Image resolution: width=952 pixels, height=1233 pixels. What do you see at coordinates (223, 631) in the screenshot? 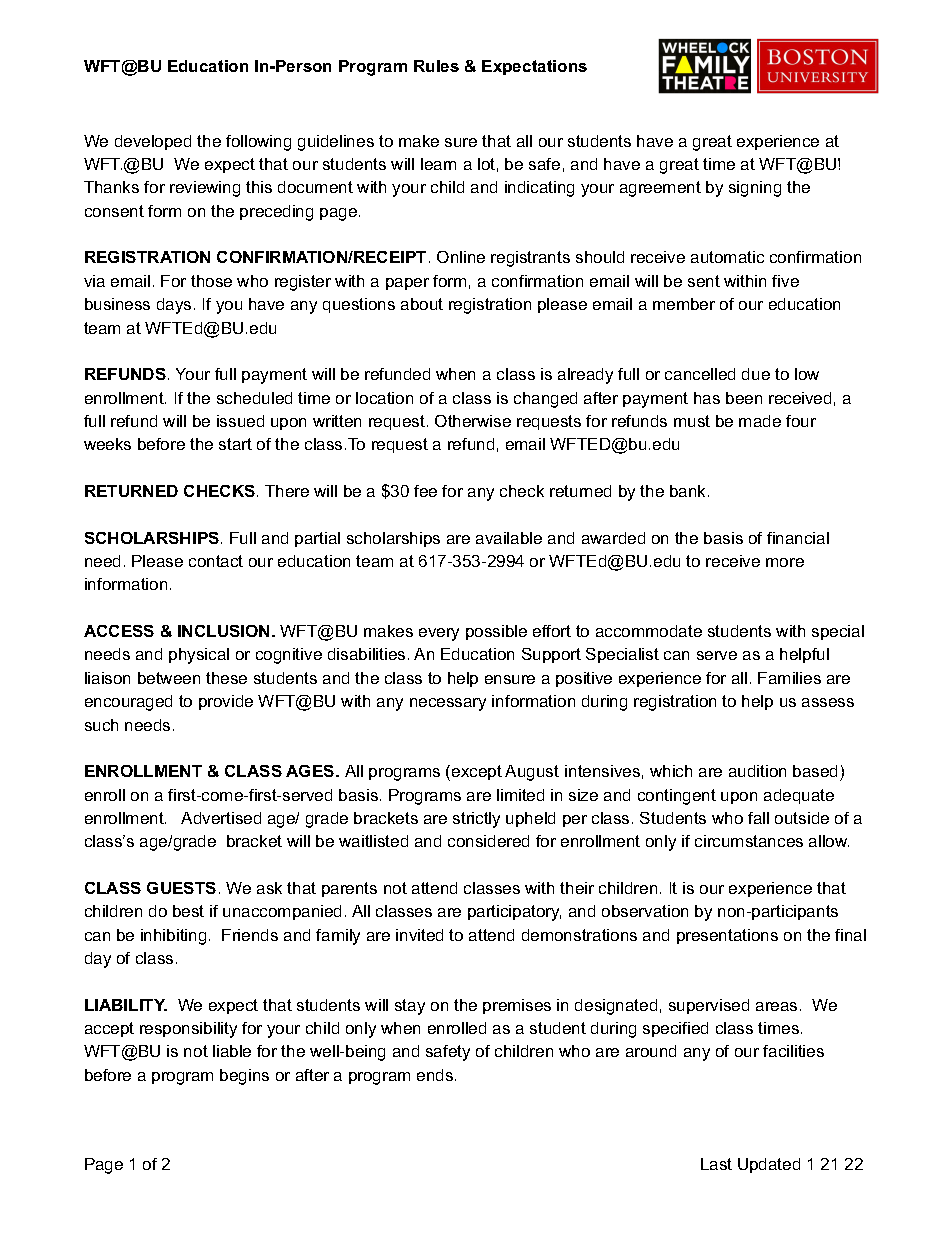
I see `INCLUSION` at bounding box center [223, 631].
